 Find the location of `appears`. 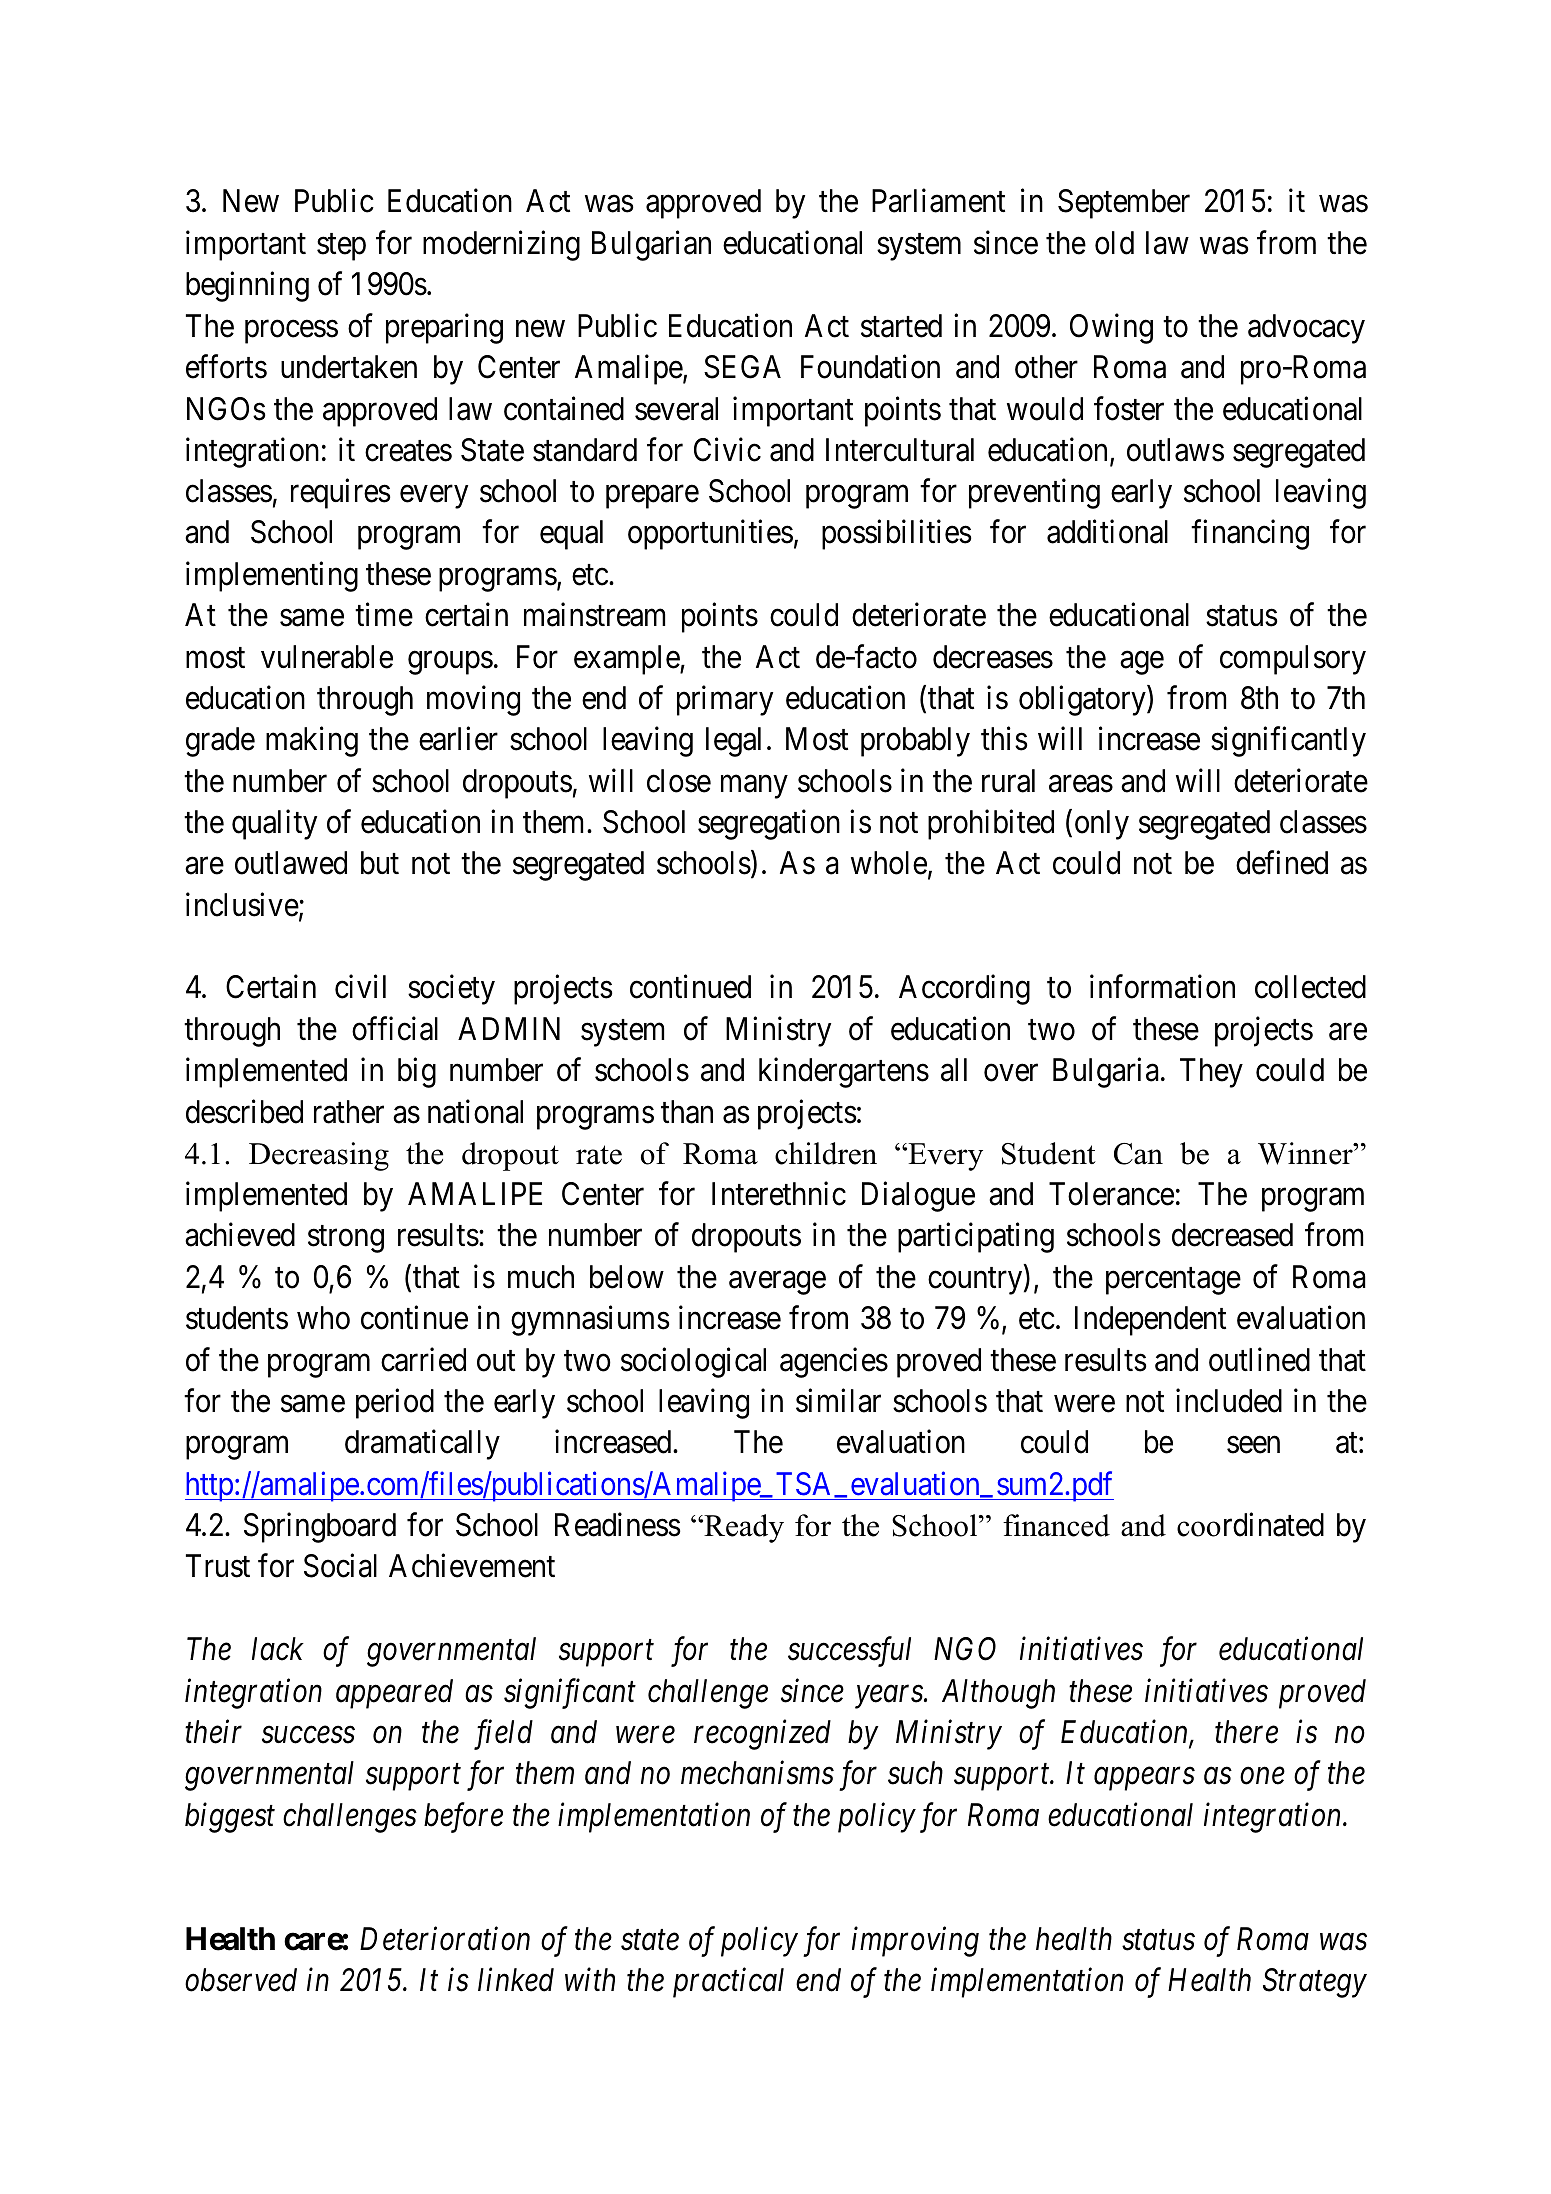

appears is located at coordinates (1144, 1779).
